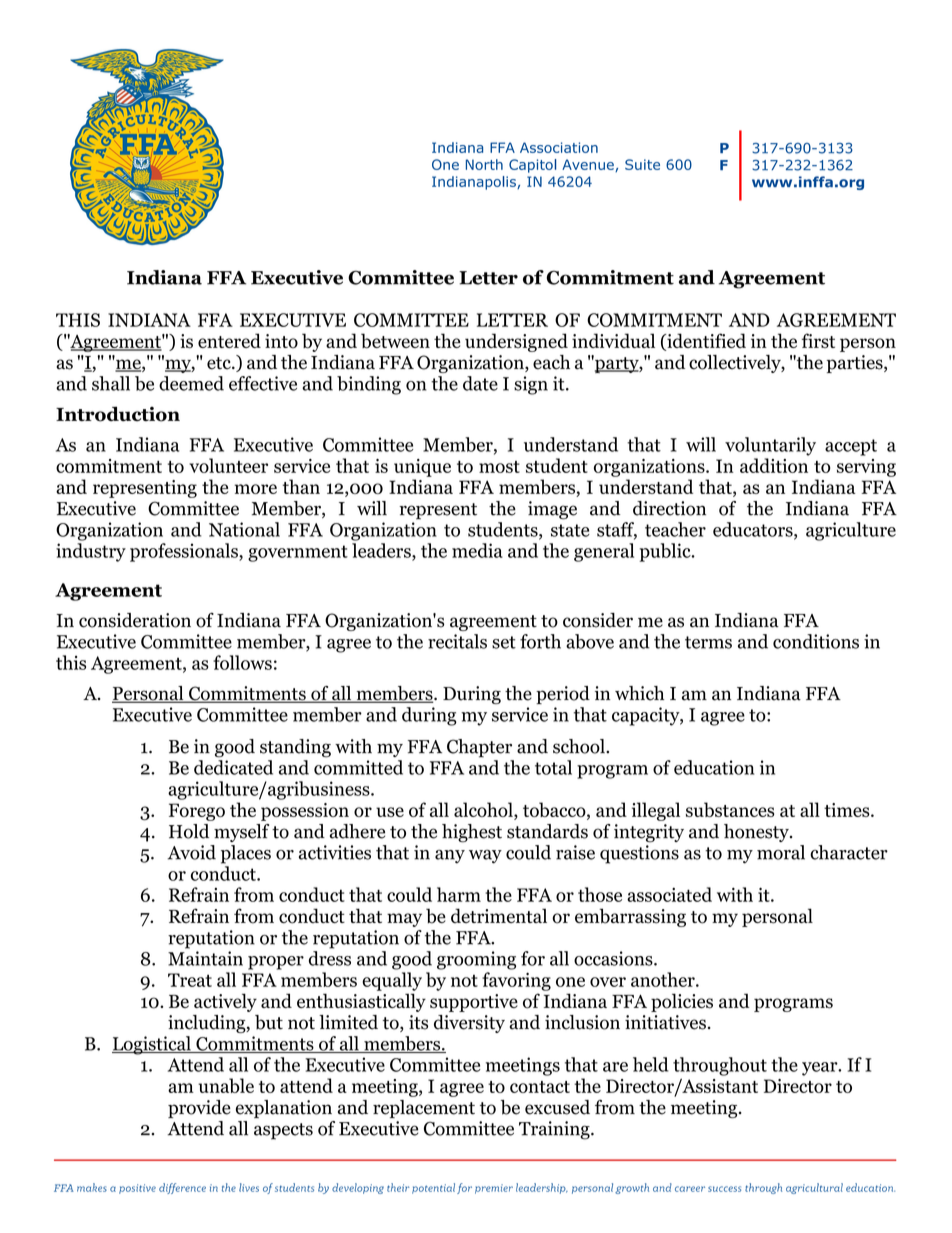  Describe the element at coordinates (199, 1109) in the document. I see `provide` at that location.
